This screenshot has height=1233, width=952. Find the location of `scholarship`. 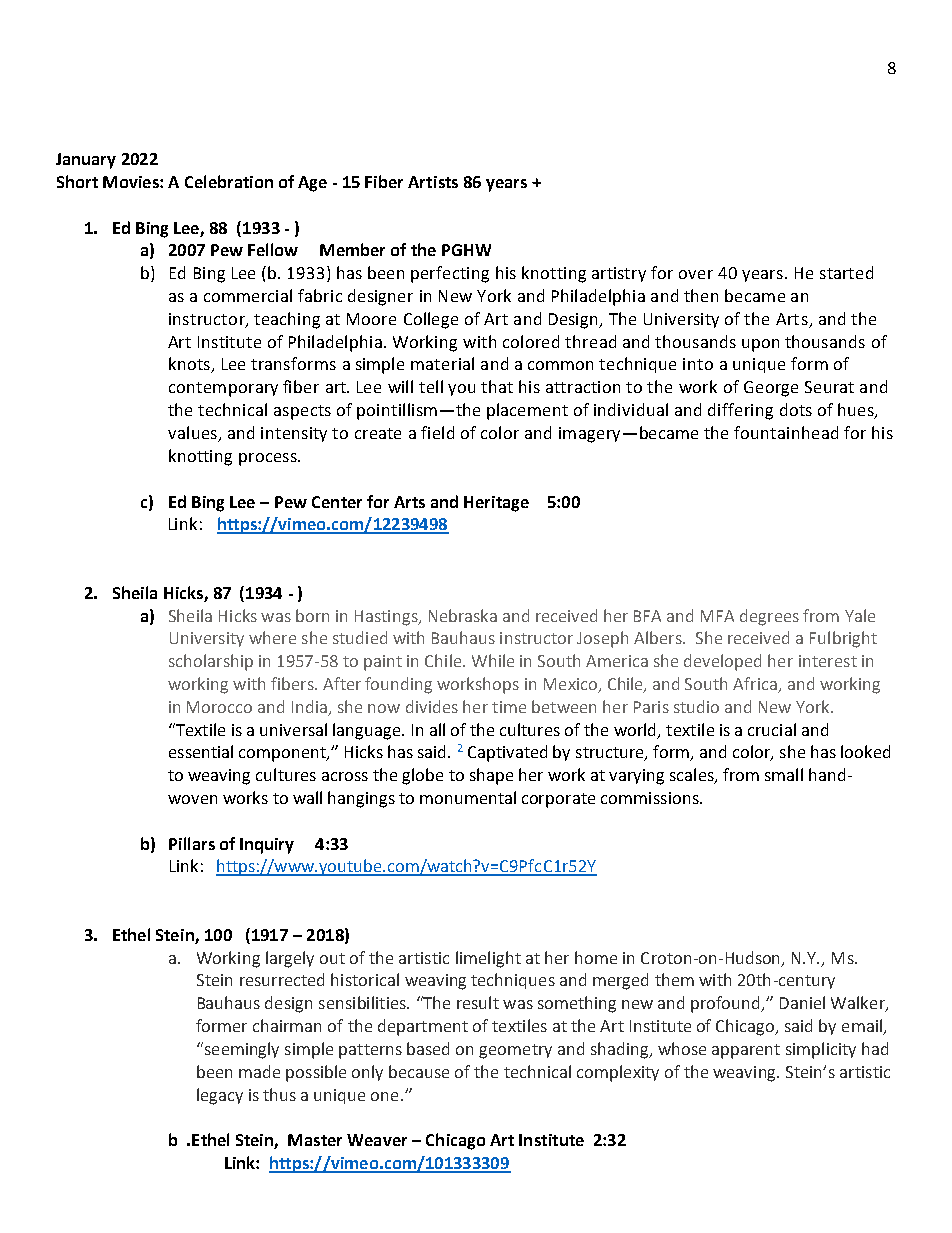

scholarship is located at coordinates (211, 662).
